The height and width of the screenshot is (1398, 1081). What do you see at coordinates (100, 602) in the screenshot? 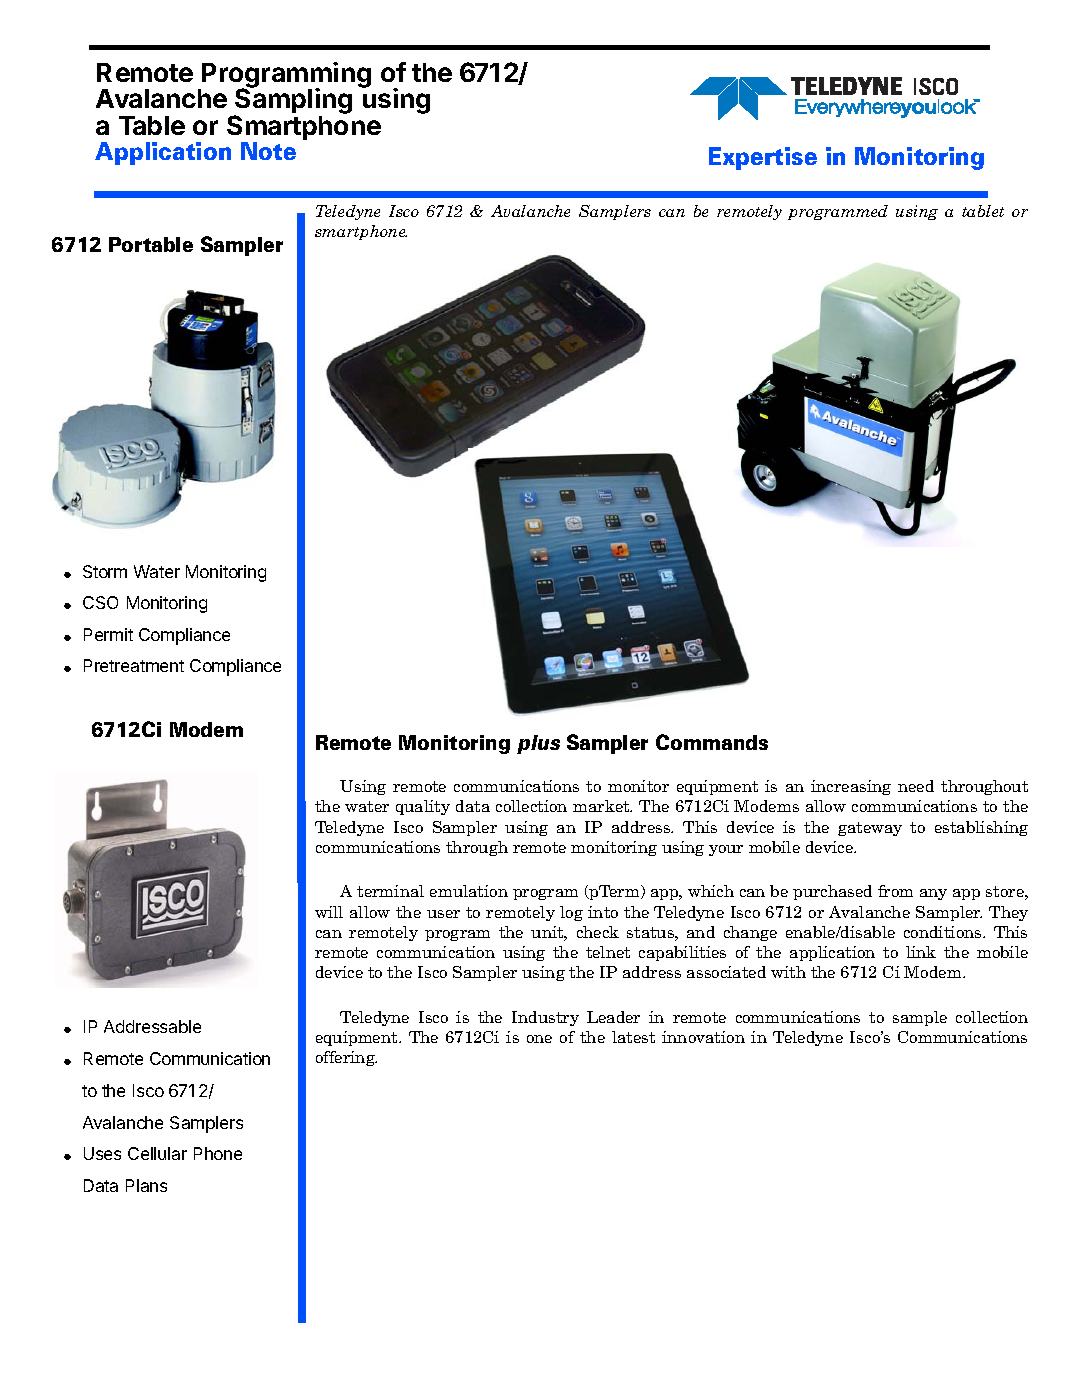
I see `CSO` at bounding box center [100, 602].
